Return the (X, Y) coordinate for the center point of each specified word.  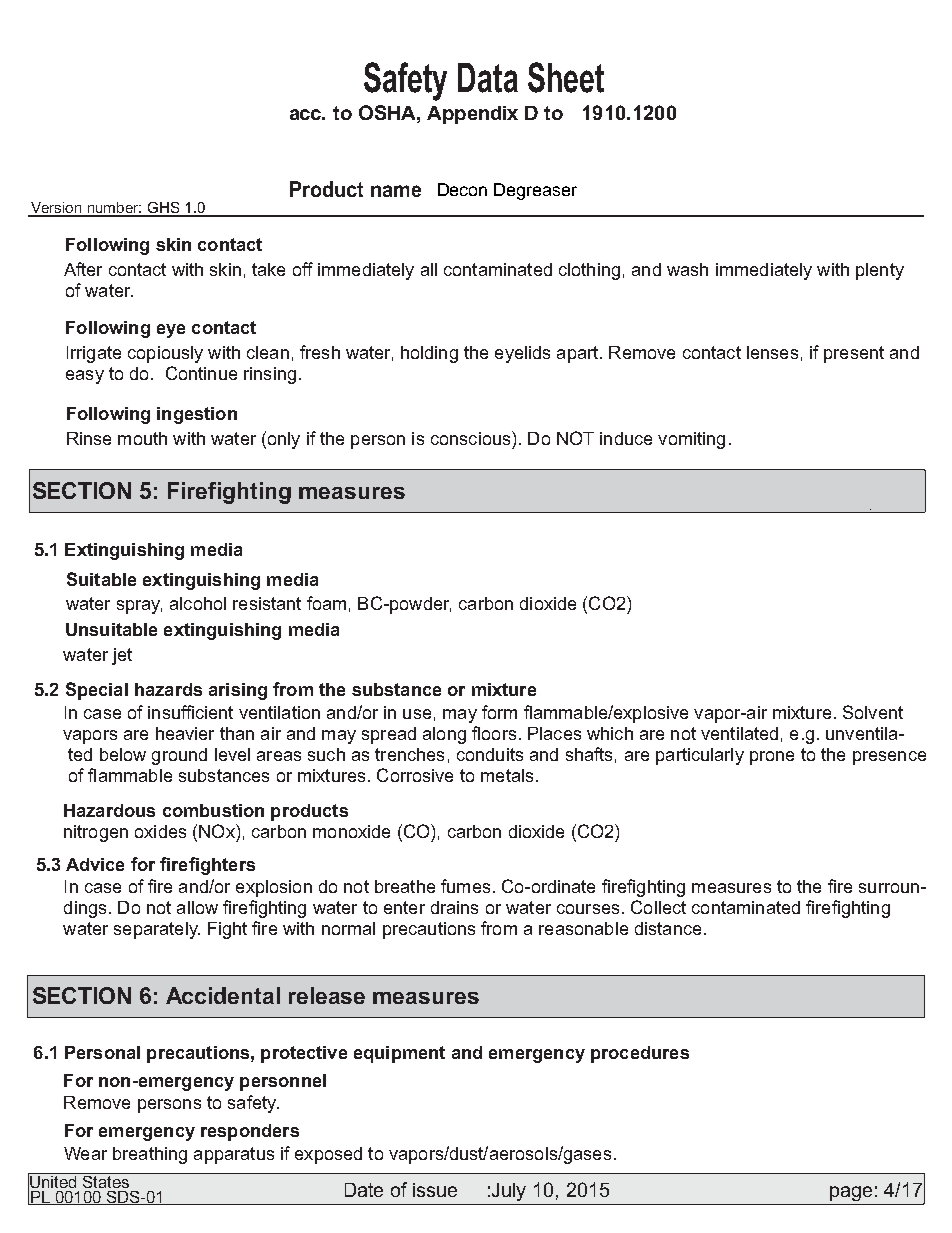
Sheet (566, 77)
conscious (472, 438)
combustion (213, 810)
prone (772, 758)
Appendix (472, 115)
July (509, 1192)
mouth (142, 438)
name (396, 191)
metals (507, 775)
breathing (150, 1155)
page (851, 1193)
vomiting (691, 440)
